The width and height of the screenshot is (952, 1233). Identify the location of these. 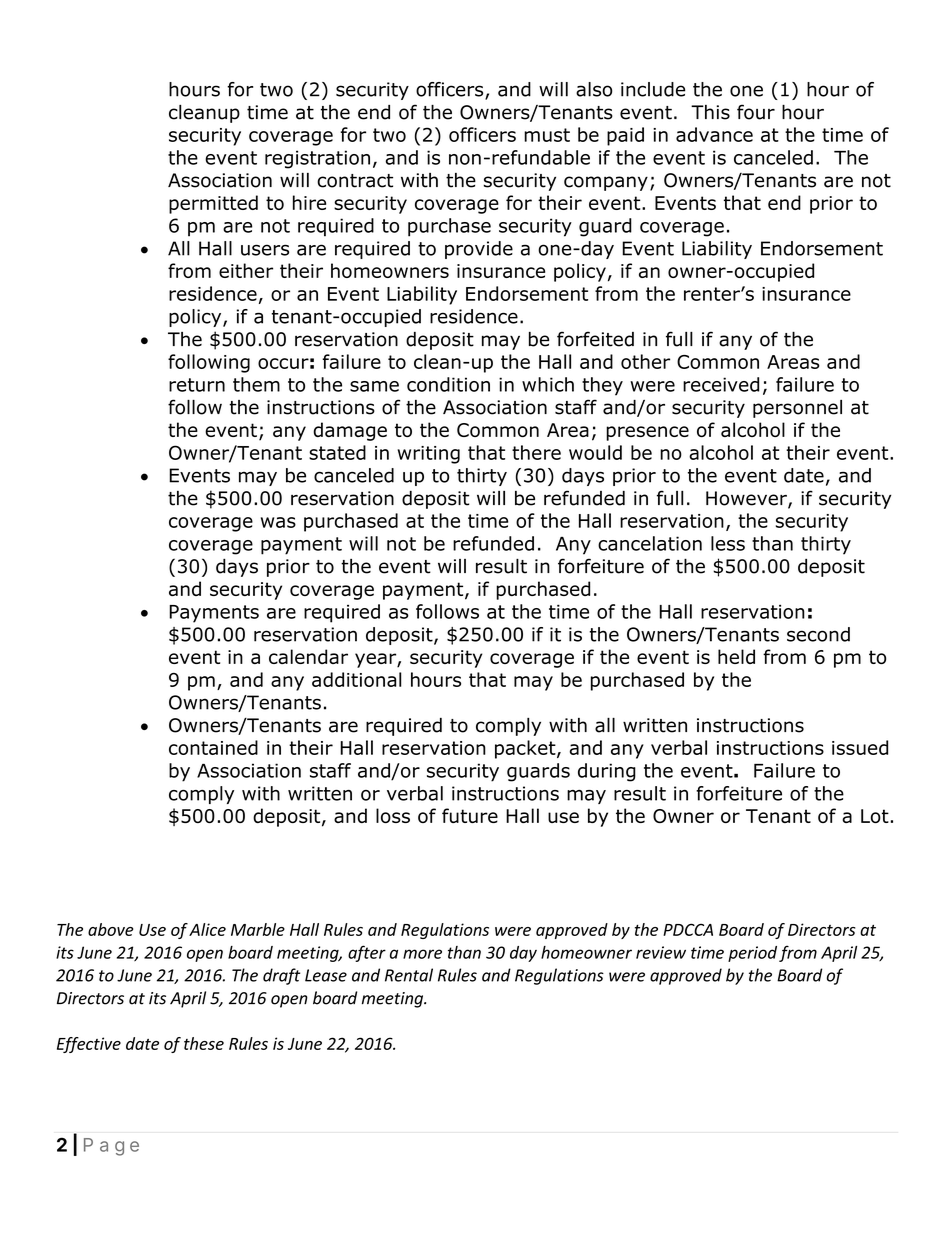
(204, 1043).
